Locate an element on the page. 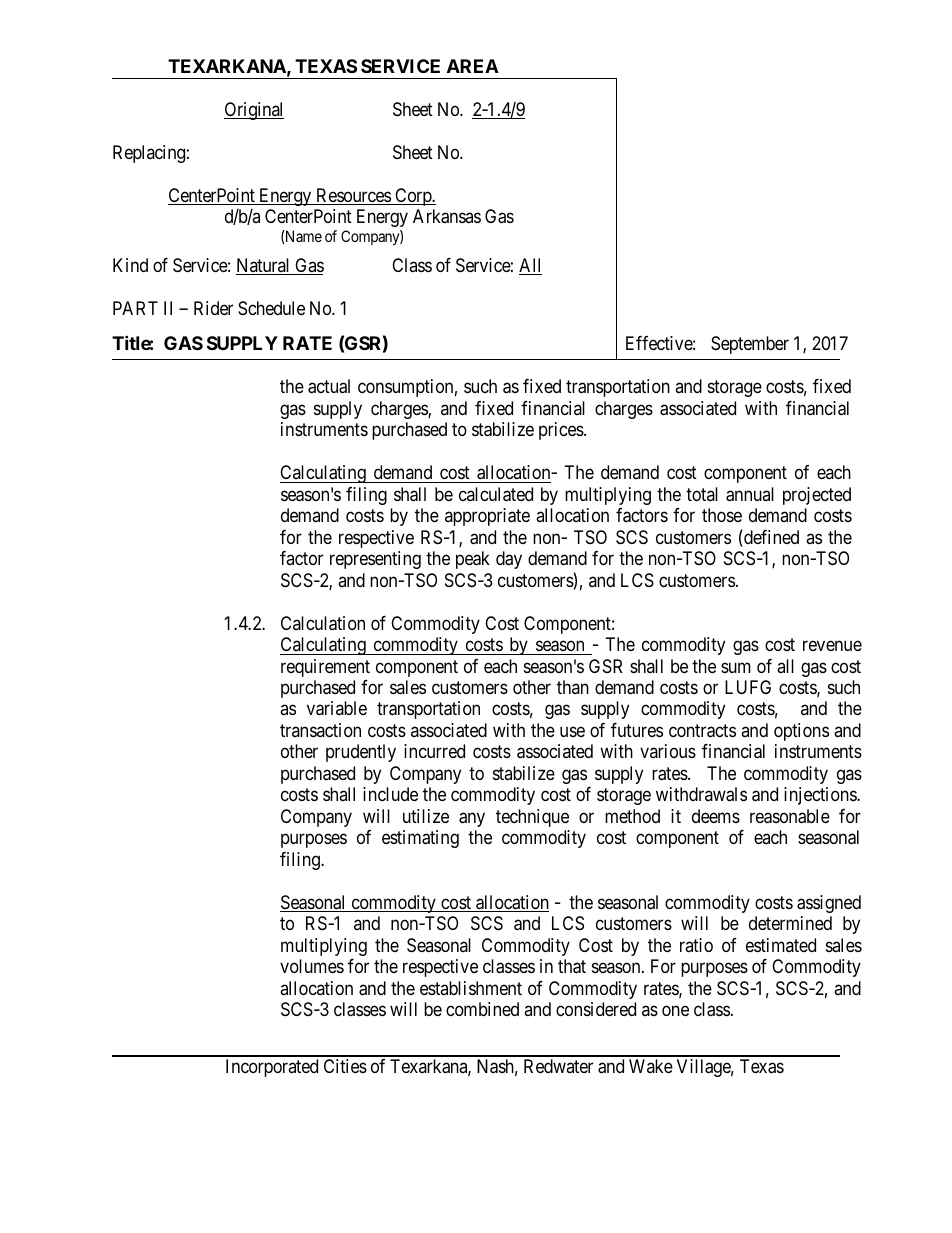 The image size is (952, 1233). Original is located at coordinates (254, 111).
